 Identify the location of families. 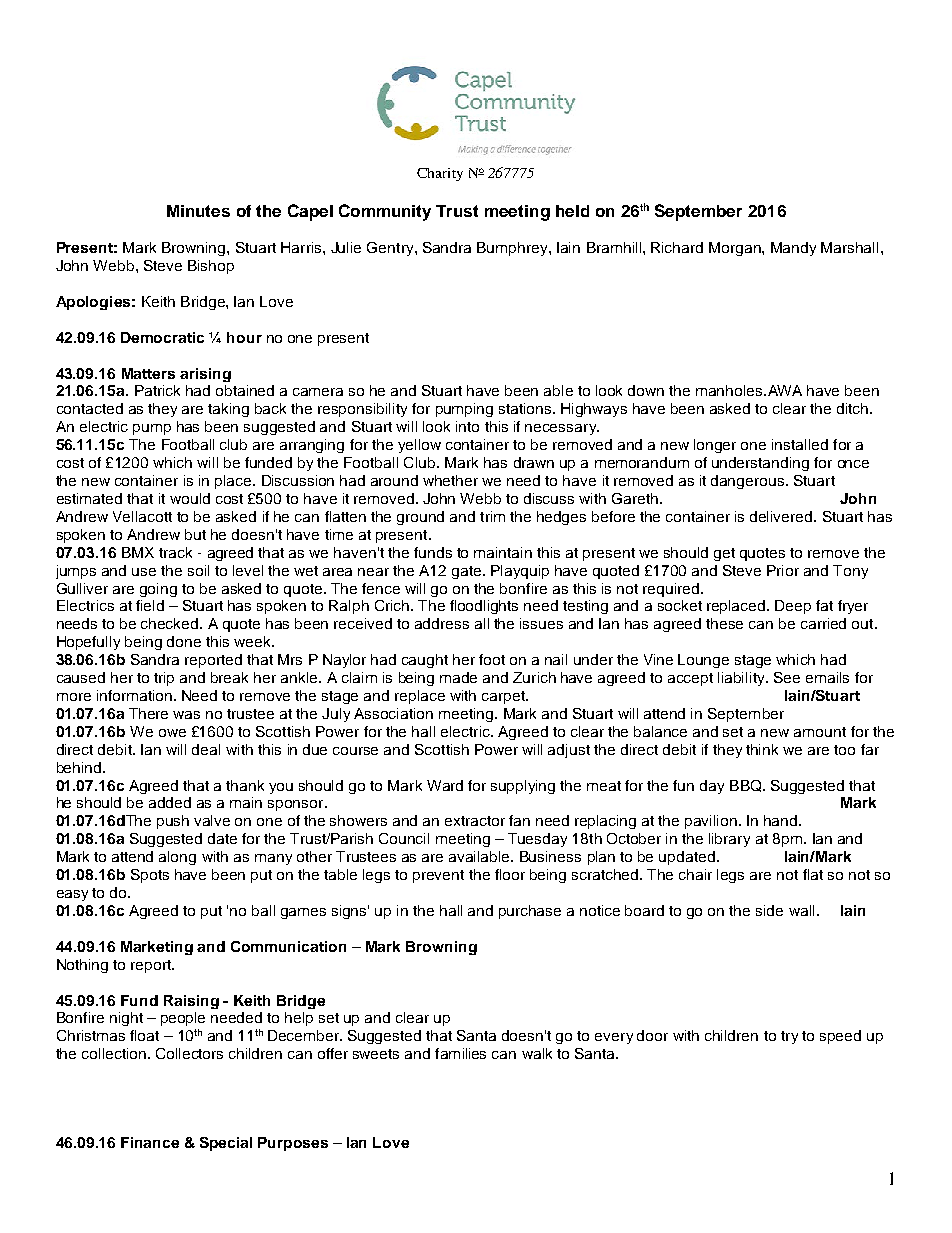
(460, 1053).
